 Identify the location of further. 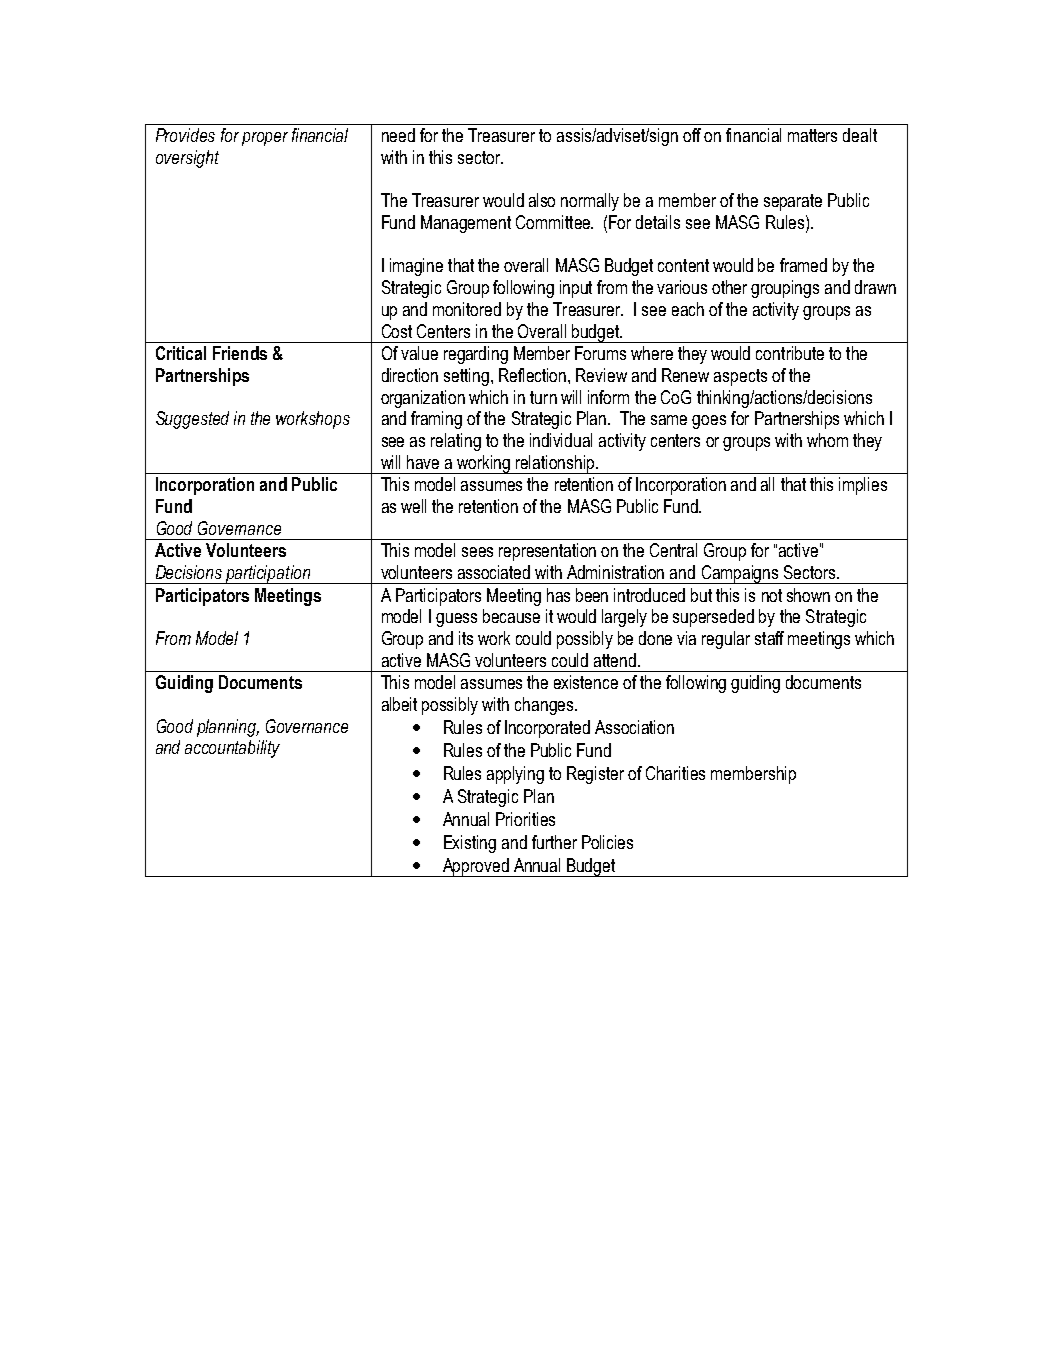
(554, 842).
